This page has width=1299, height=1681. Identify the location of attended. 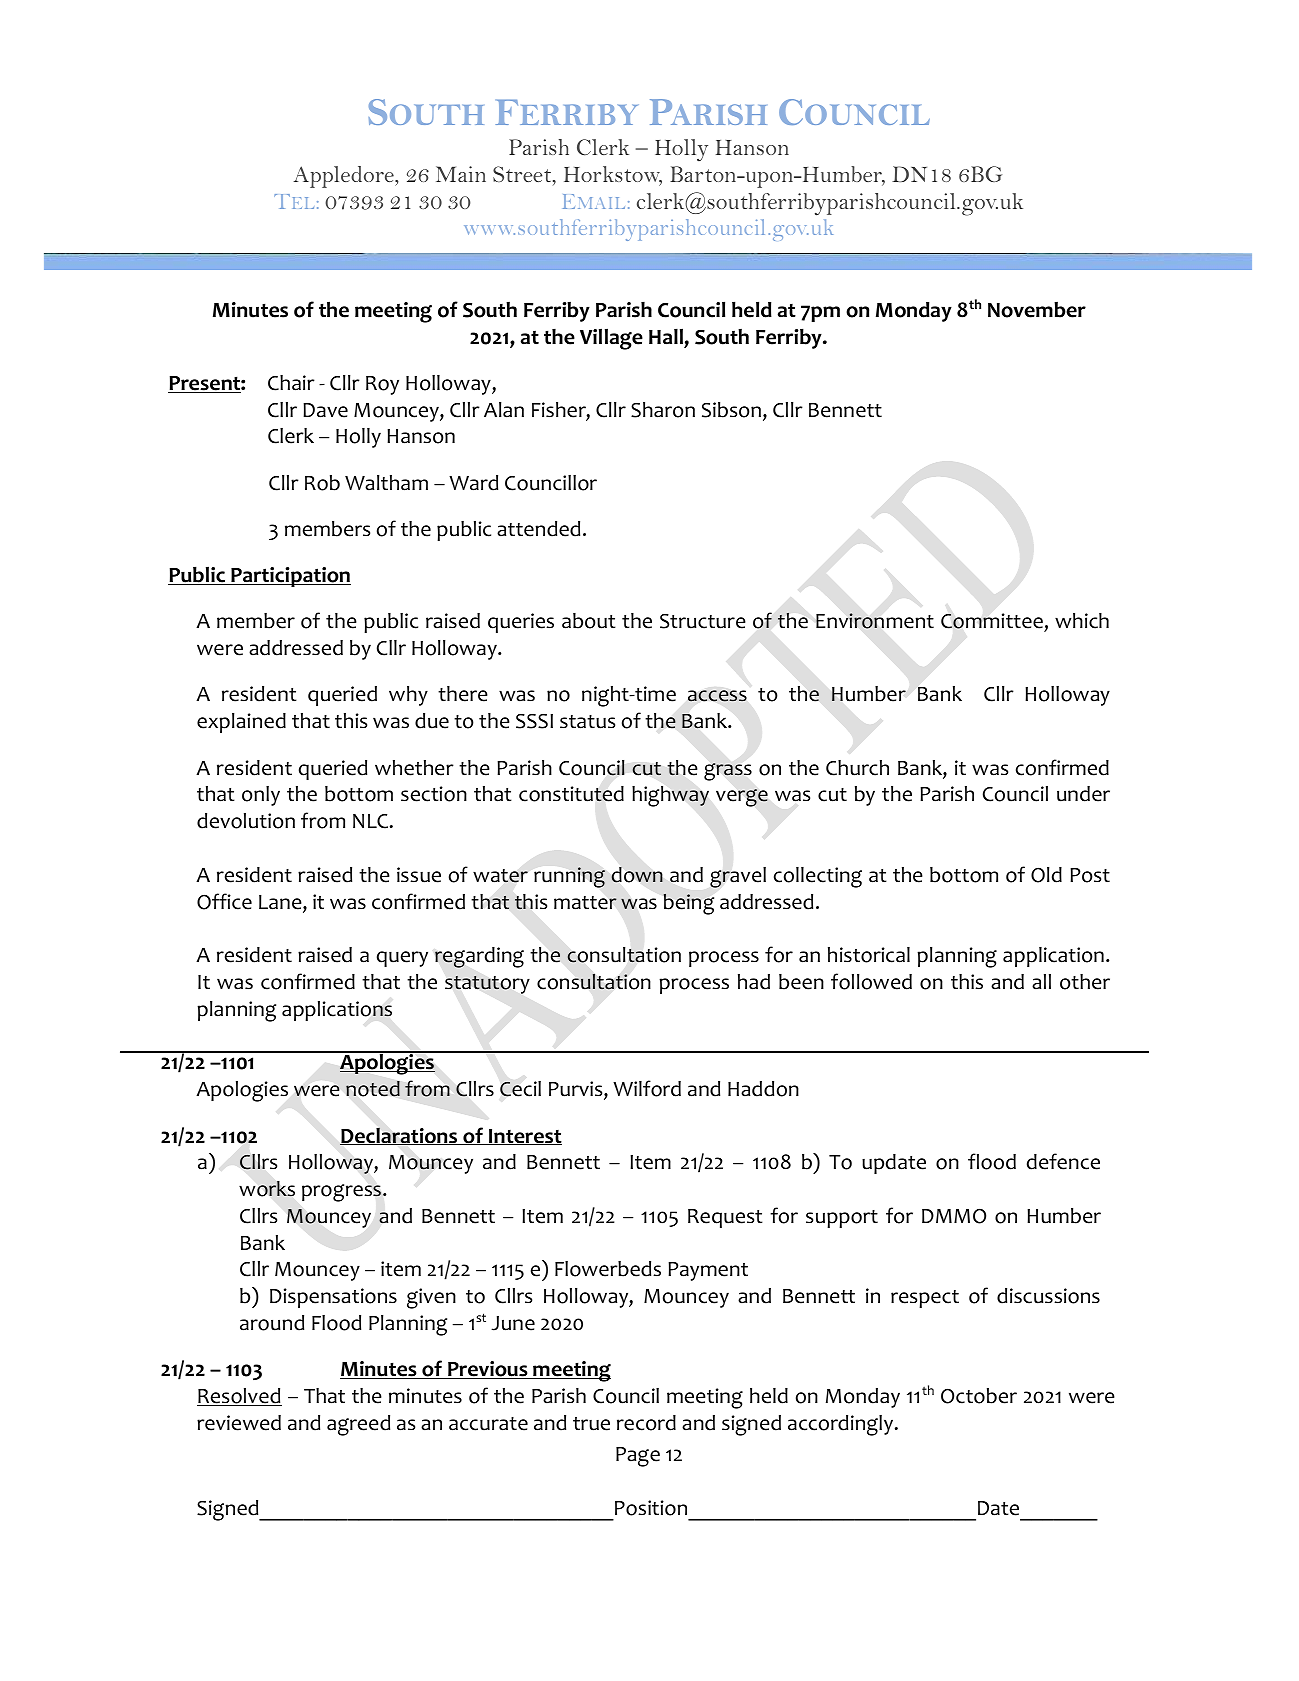
(538, 529).
